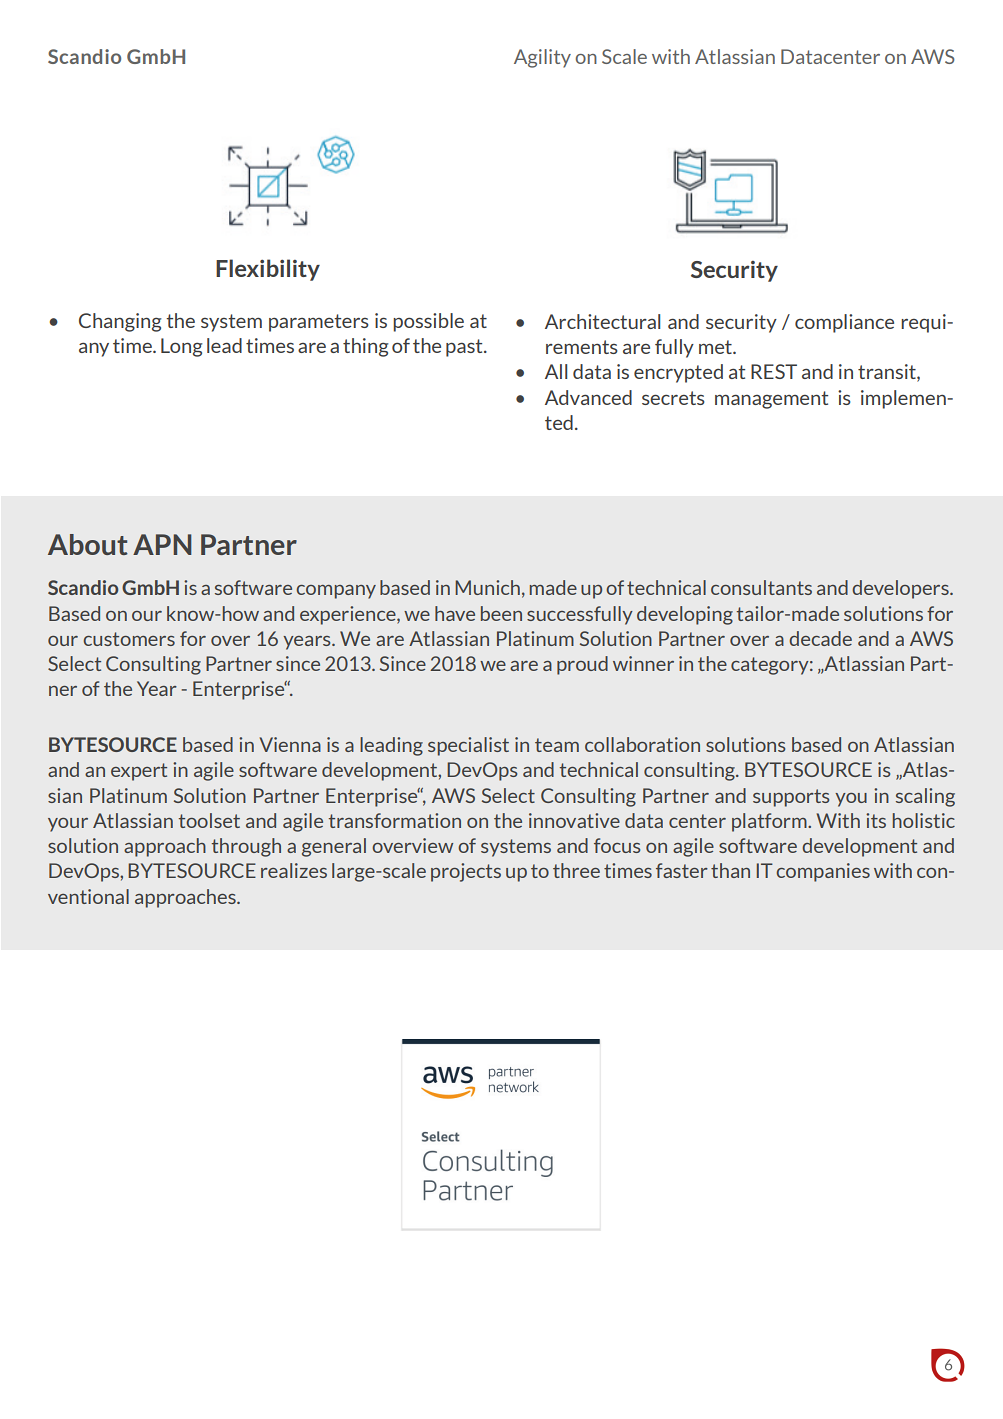 This screenshot has width=1003, height=1419. Describe the element at coordinates (844, 323) in the screenshot. I see `compliance` at that location.
